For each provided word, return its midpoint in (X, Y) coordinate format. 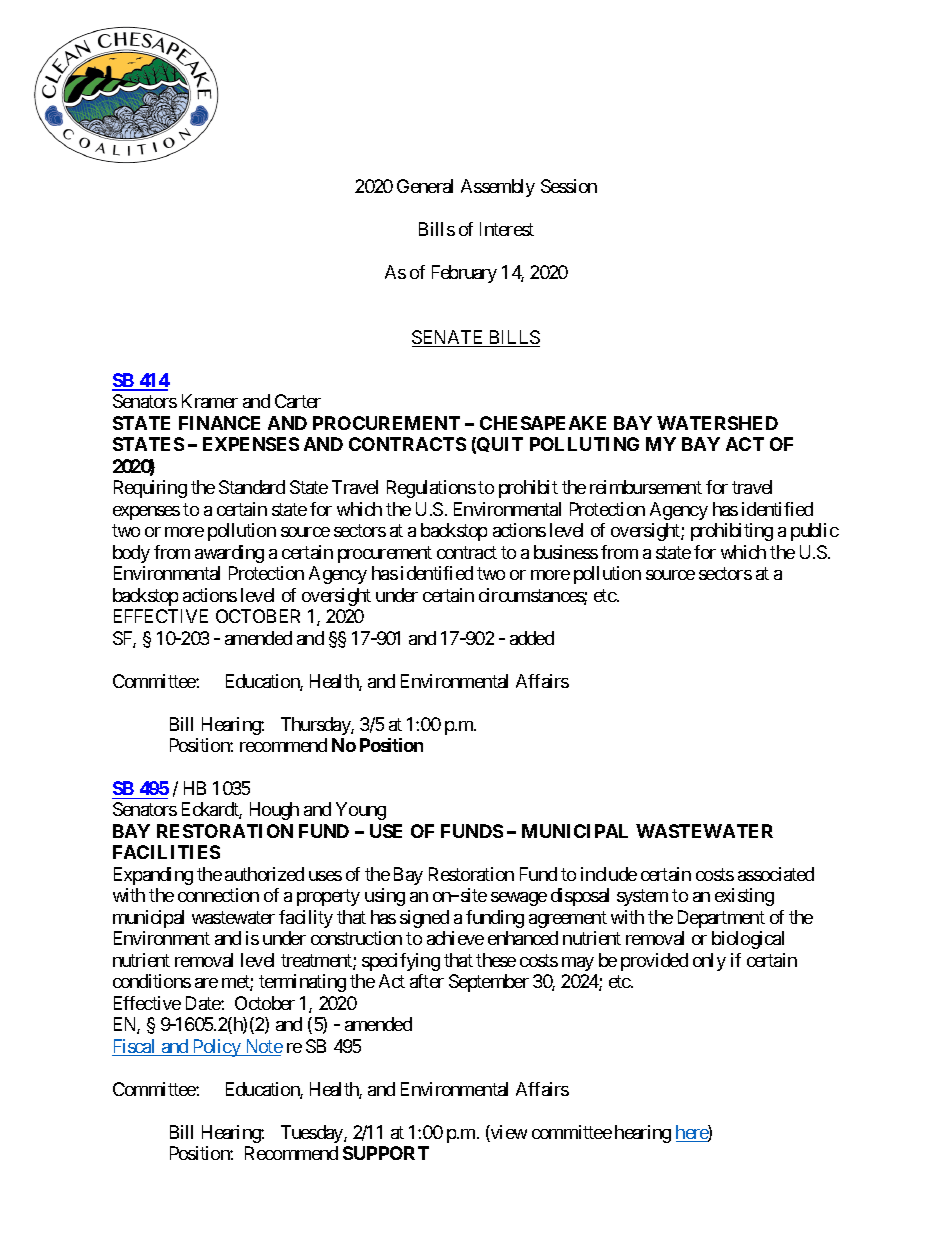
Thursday (316, 726)
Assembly (498, 188)
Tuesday (313, 1134)
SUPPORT (386, 1153)
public (815, 532)
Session (569, 186)
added (532, 638)
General (425, 186)
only (709, 962)
